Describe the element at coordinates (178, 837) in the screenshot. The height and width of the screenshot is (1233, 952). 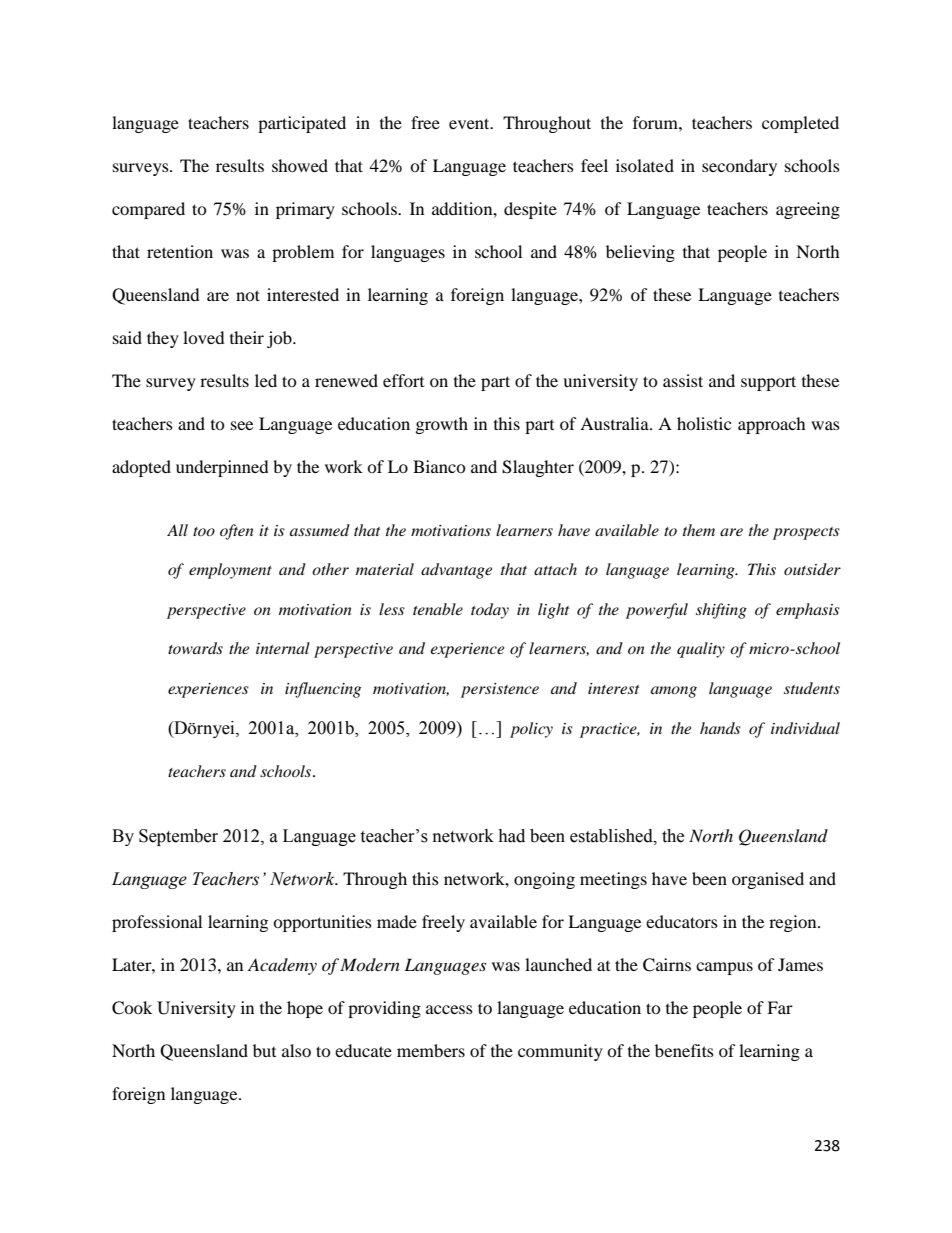
I see `September` at that location.
